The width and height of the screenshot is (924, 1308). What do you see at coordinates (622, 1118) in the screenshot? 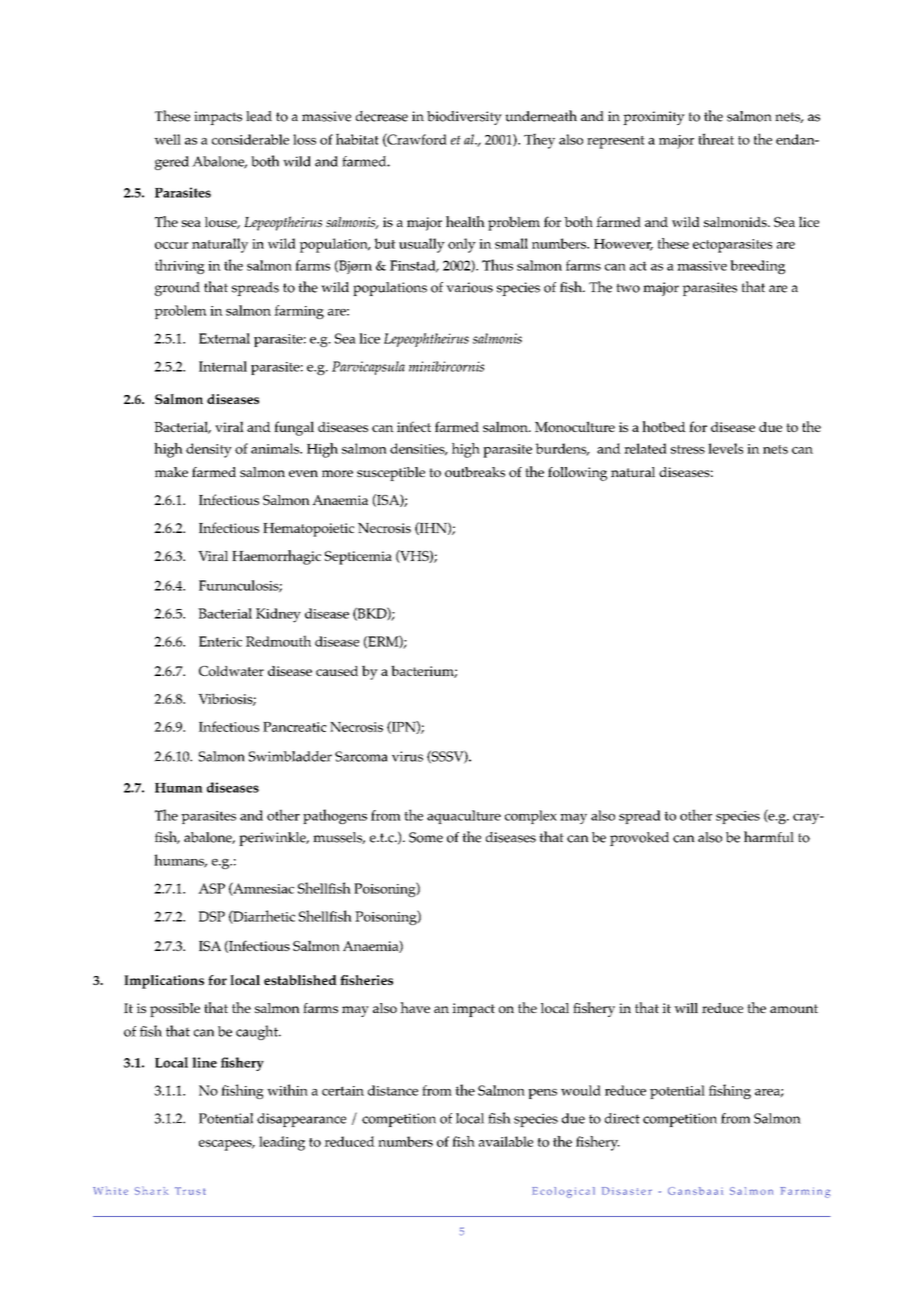
I see `direct` at bounding box center [622, 1118].
